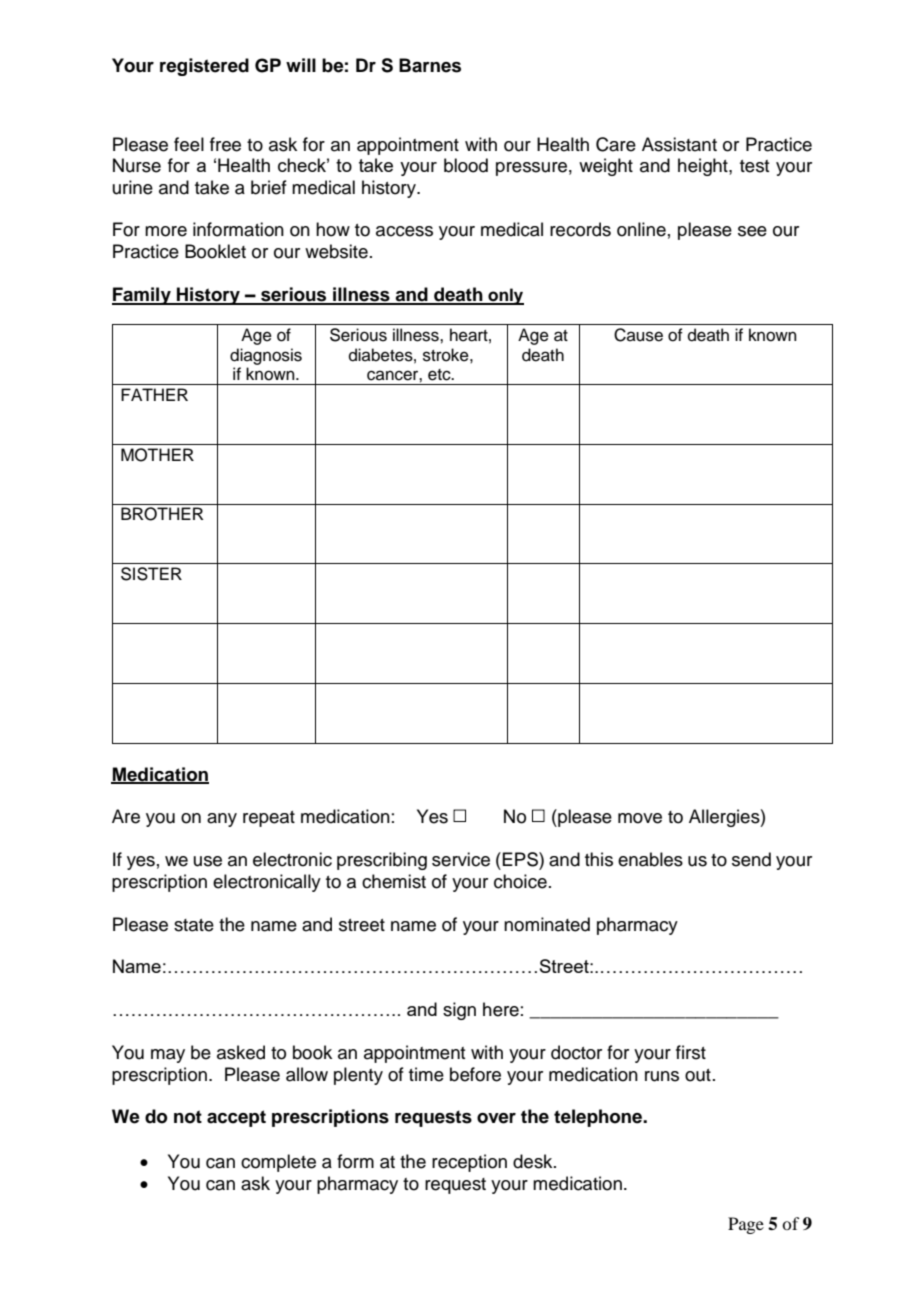  What do you see at coordinates (204, 67) in the screenshot?
I see `registered` at bounding box center [204, 67].
